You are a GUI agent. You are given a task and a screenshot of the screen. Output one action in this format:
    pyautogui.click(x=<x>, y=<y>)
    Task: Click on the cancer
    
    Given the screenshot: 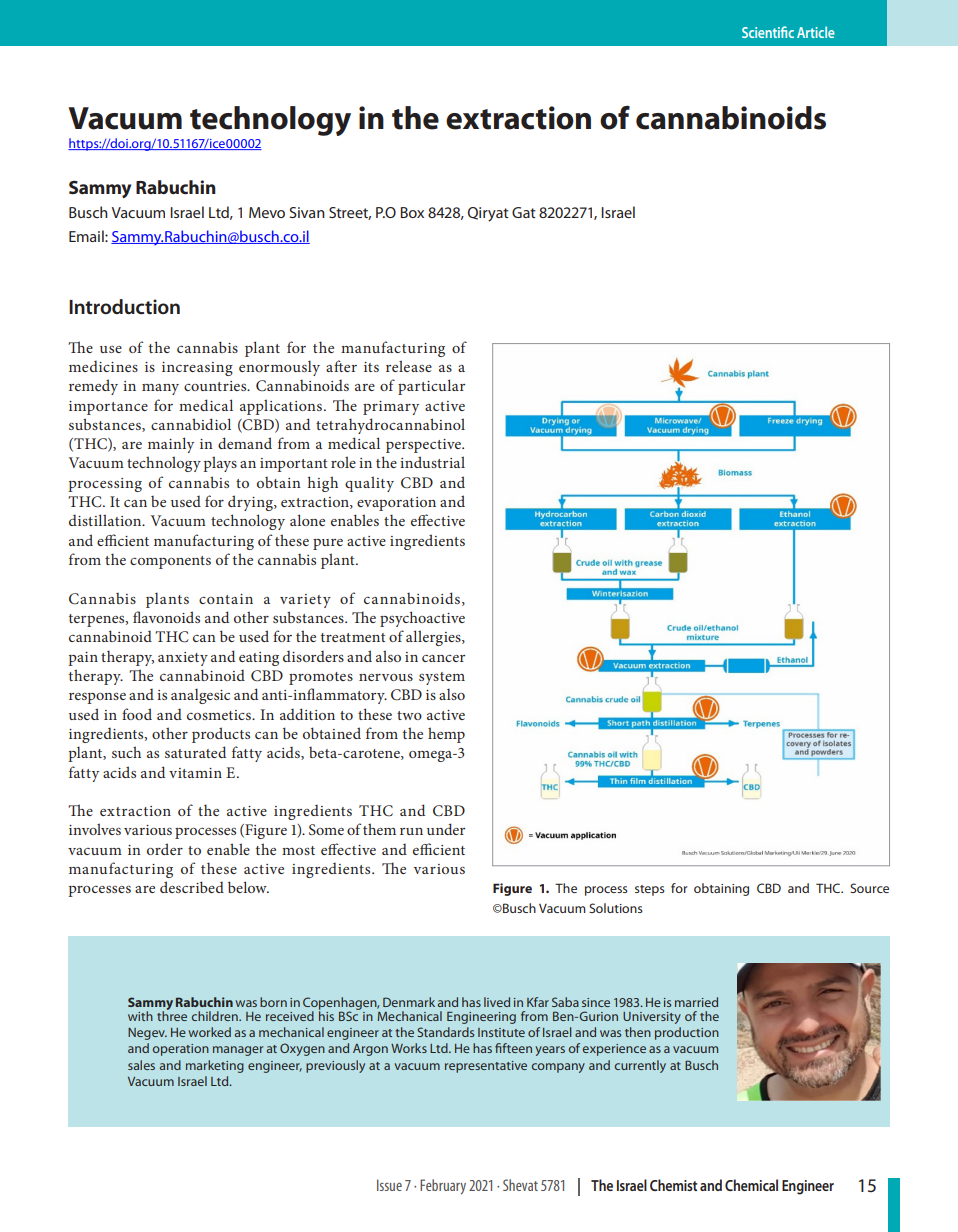 What is the action you would take?
    pyautogui.click(x=443, y=658)
